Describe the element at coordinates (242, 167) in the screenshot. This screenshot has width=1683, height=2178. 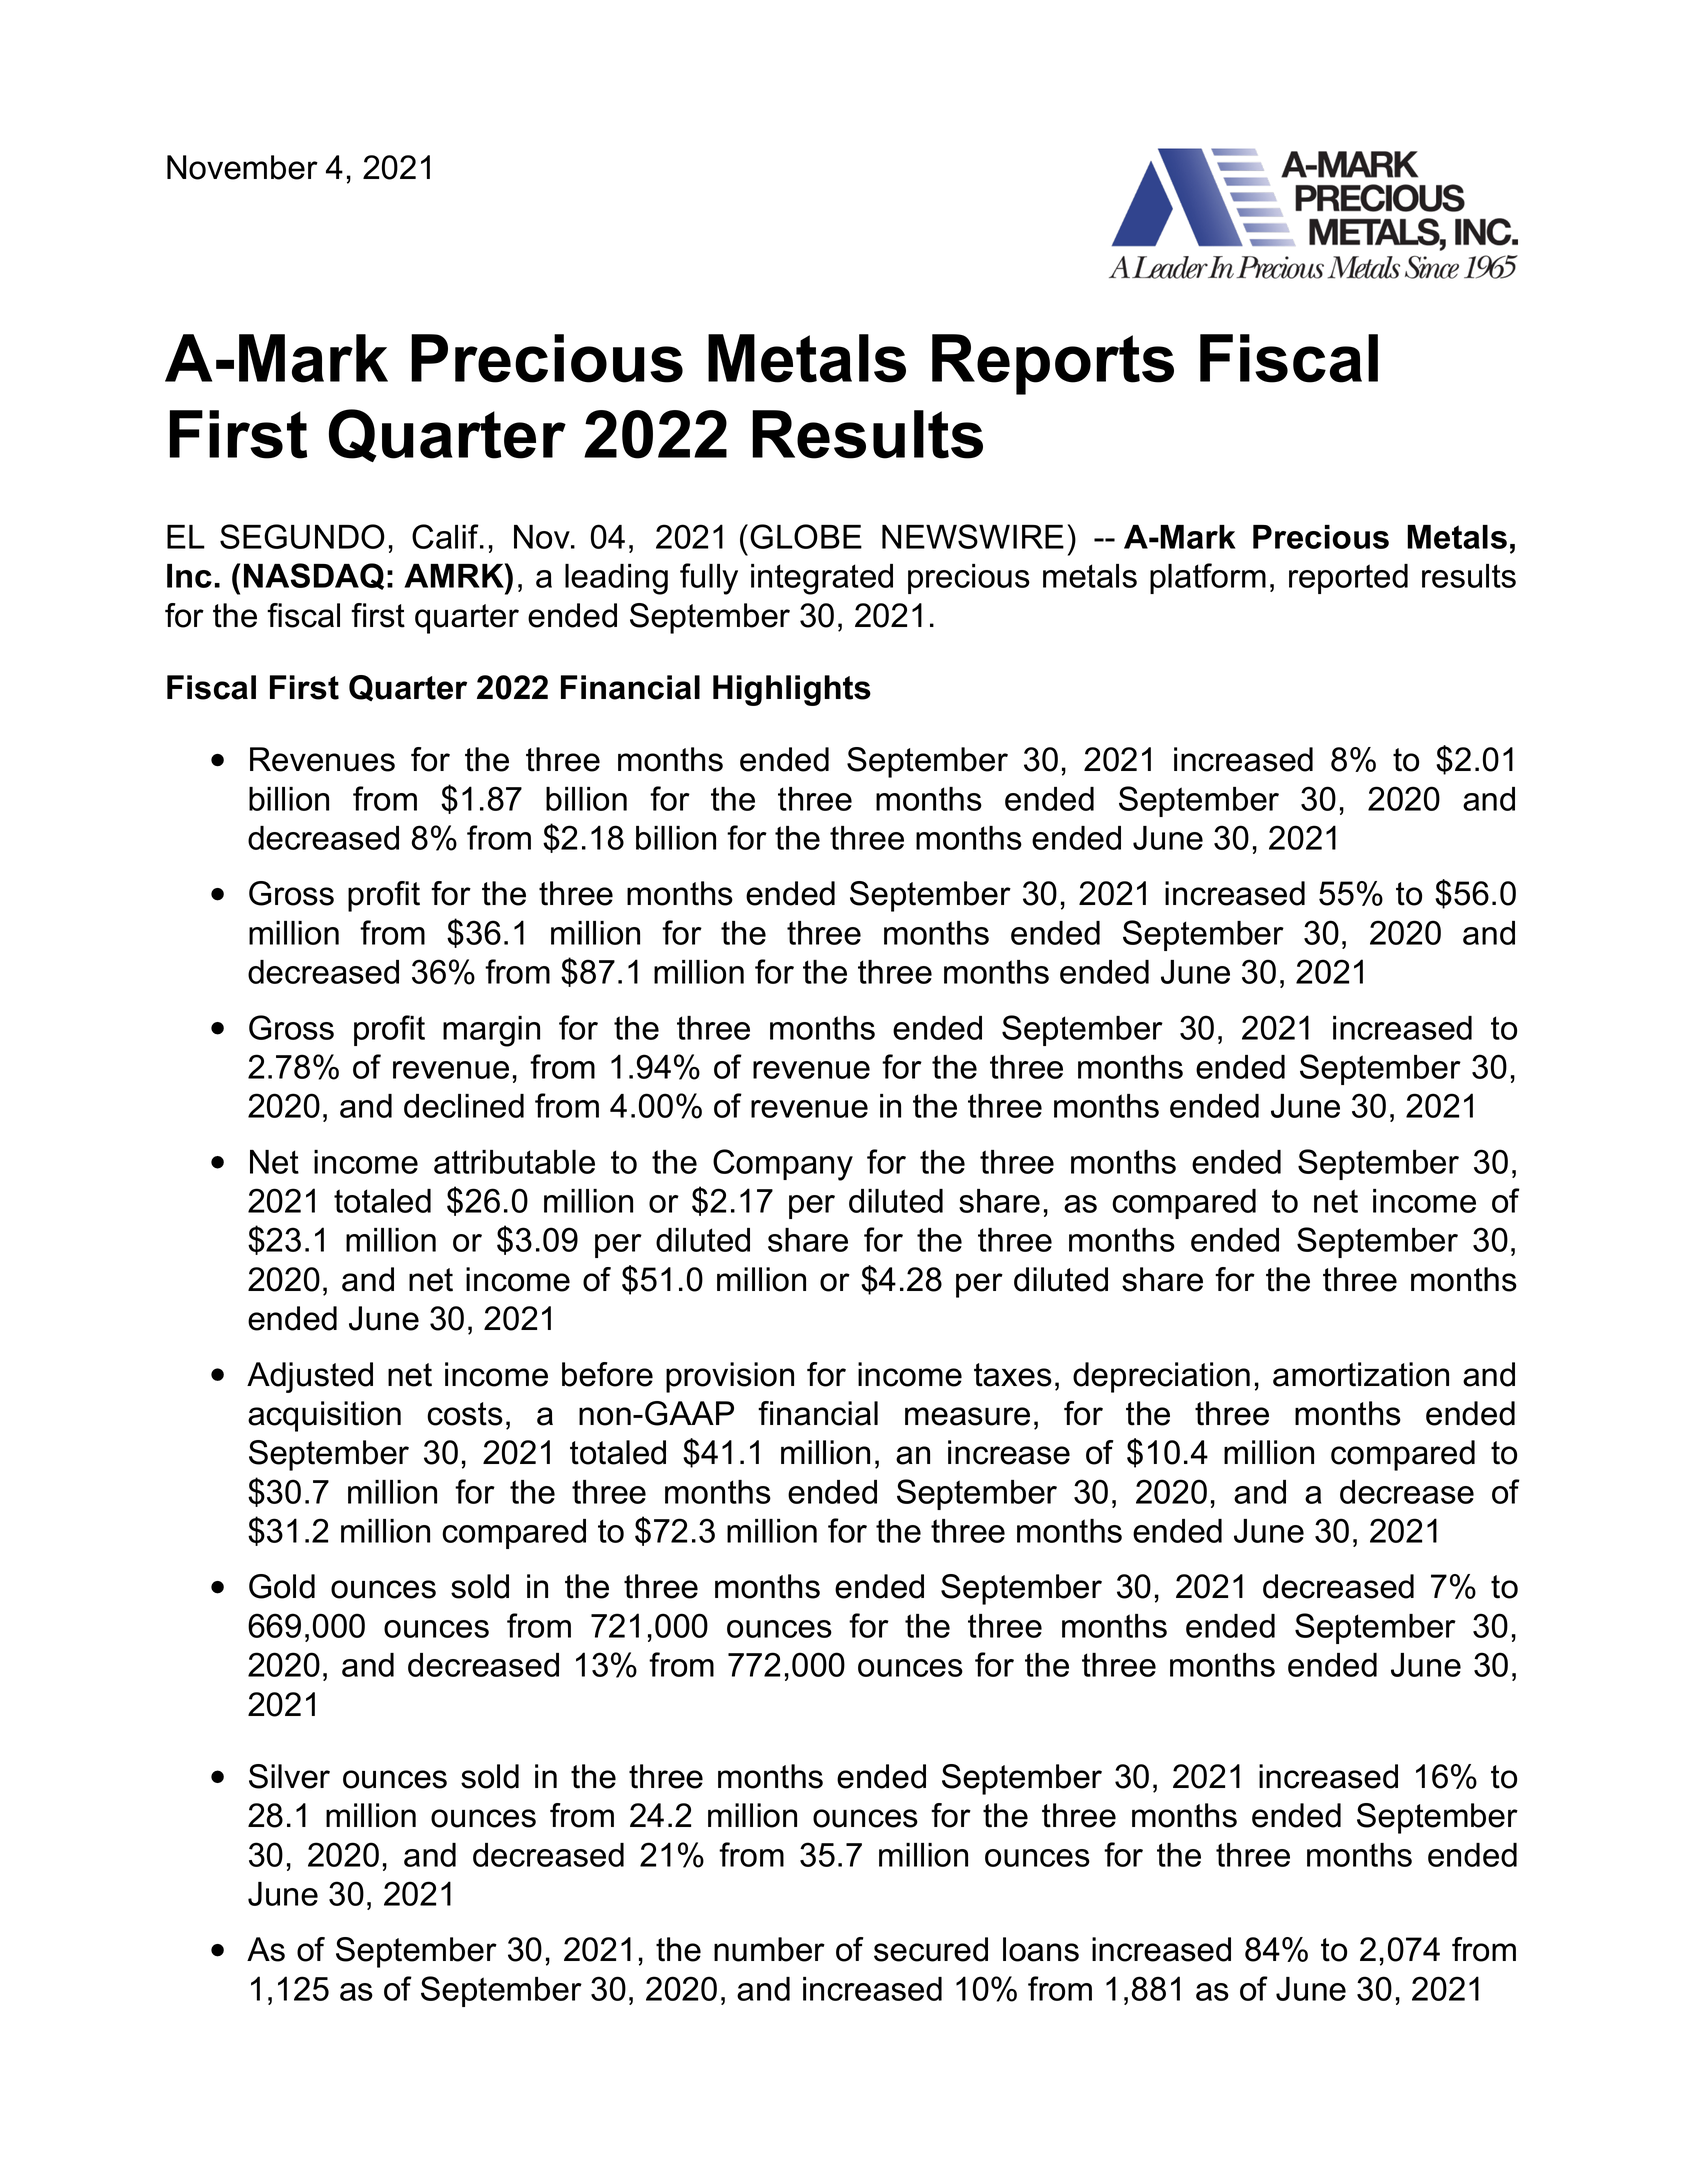
I see `November` at that location.
